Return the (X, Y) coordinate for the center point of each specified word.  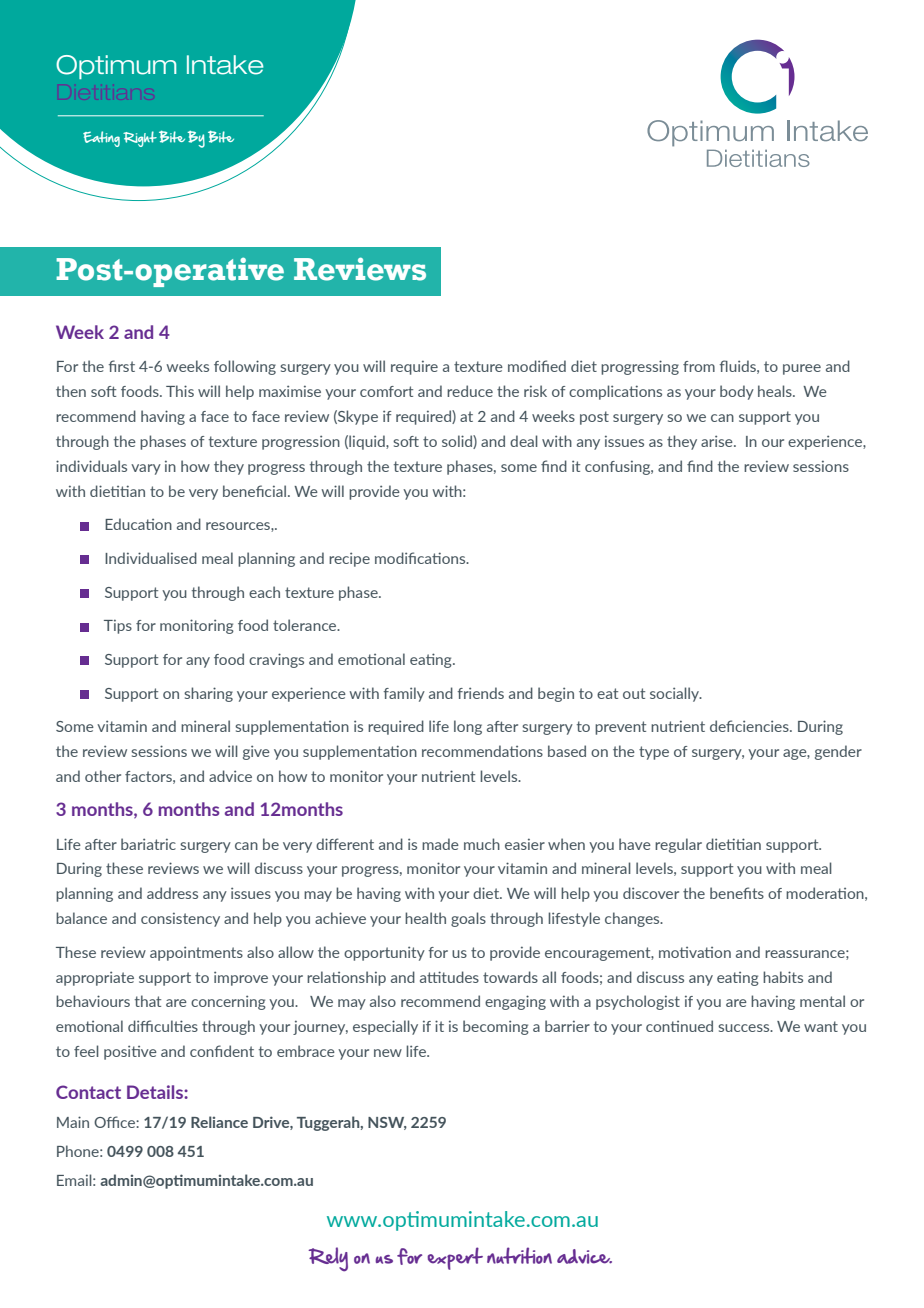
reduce (470, 391)
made (440, 844)
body (737, 392)
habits (783, 977)
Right (140, 139)
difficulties (163, 1026)
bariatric (148, 844)
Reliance (219, 1122)
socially (676, 694)
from (699, 366)
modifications (421, 558)
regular (678, 845)
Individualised (151, 558)
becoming (496, 1027)
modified (537, 366)
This (180, 391)
